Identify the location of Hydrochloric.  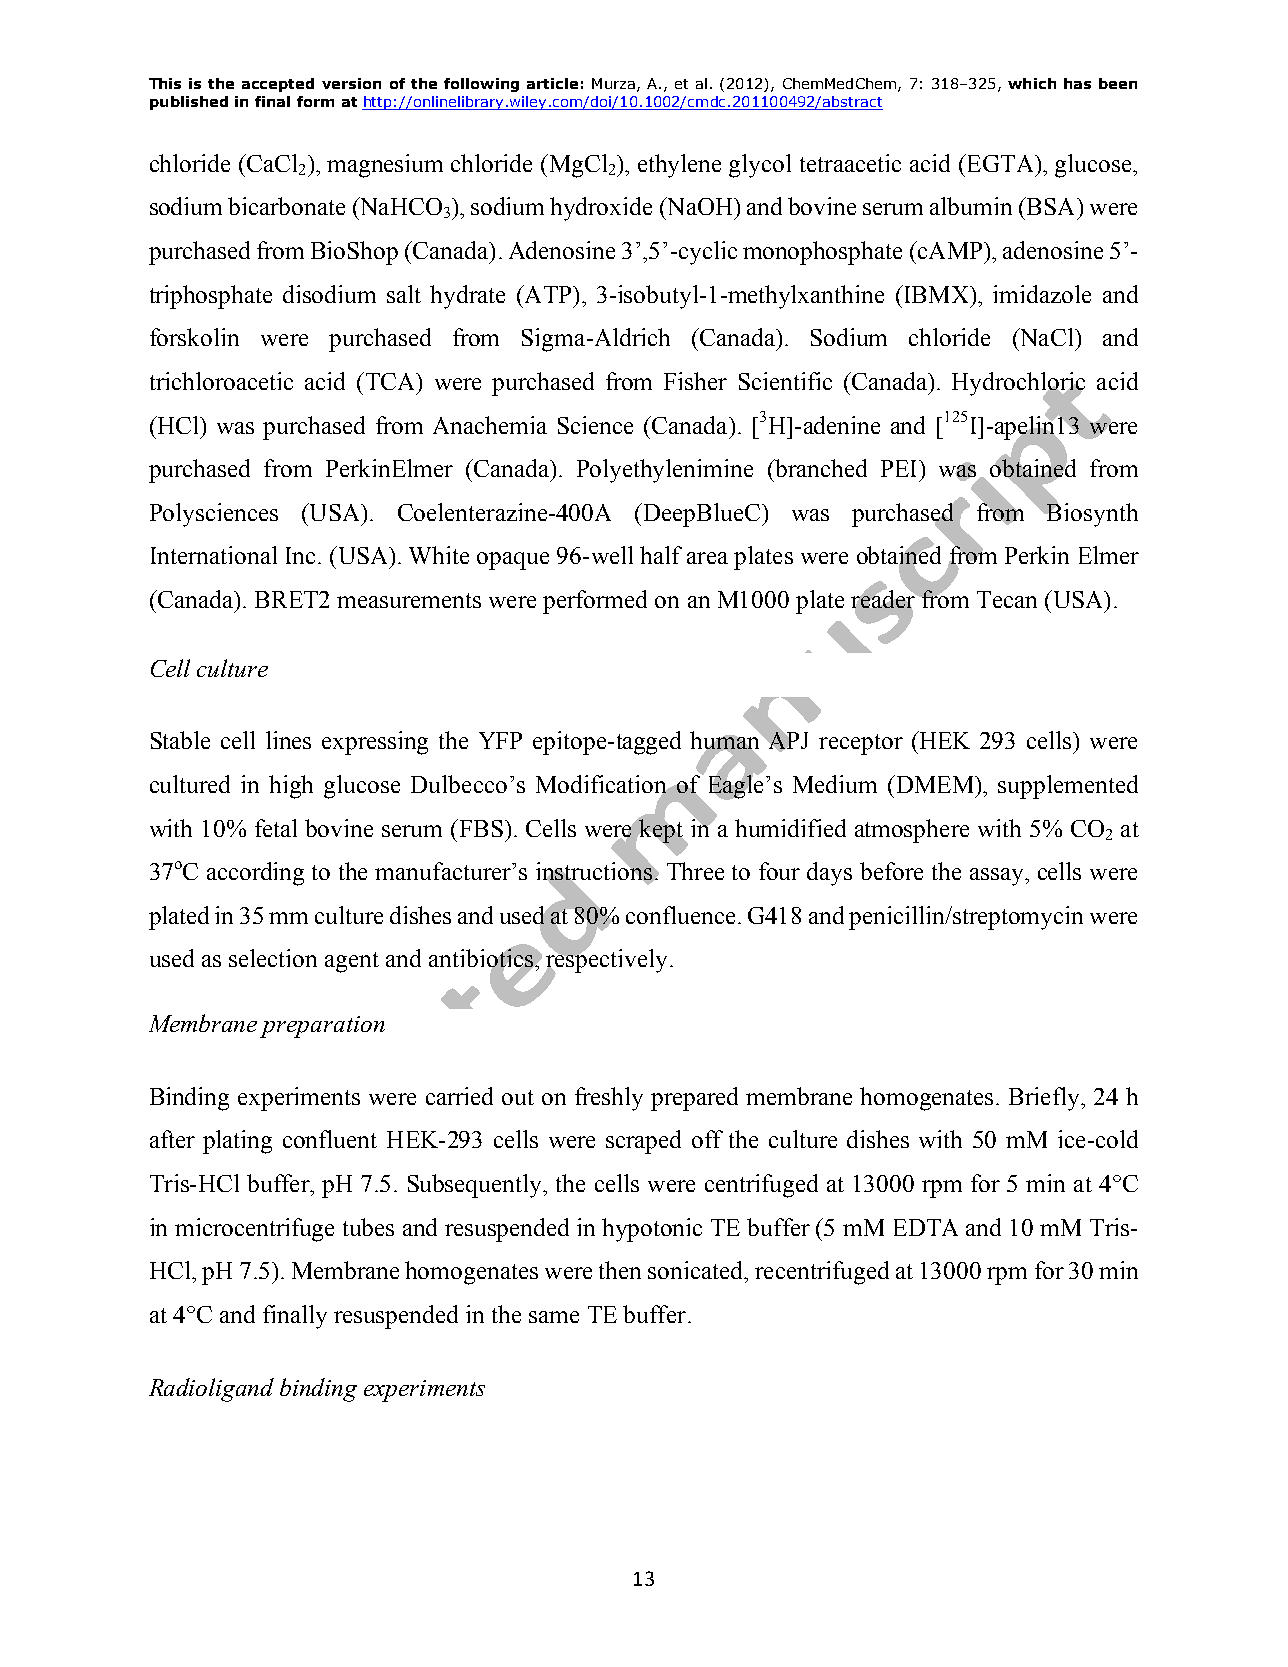
(1018, 385).
